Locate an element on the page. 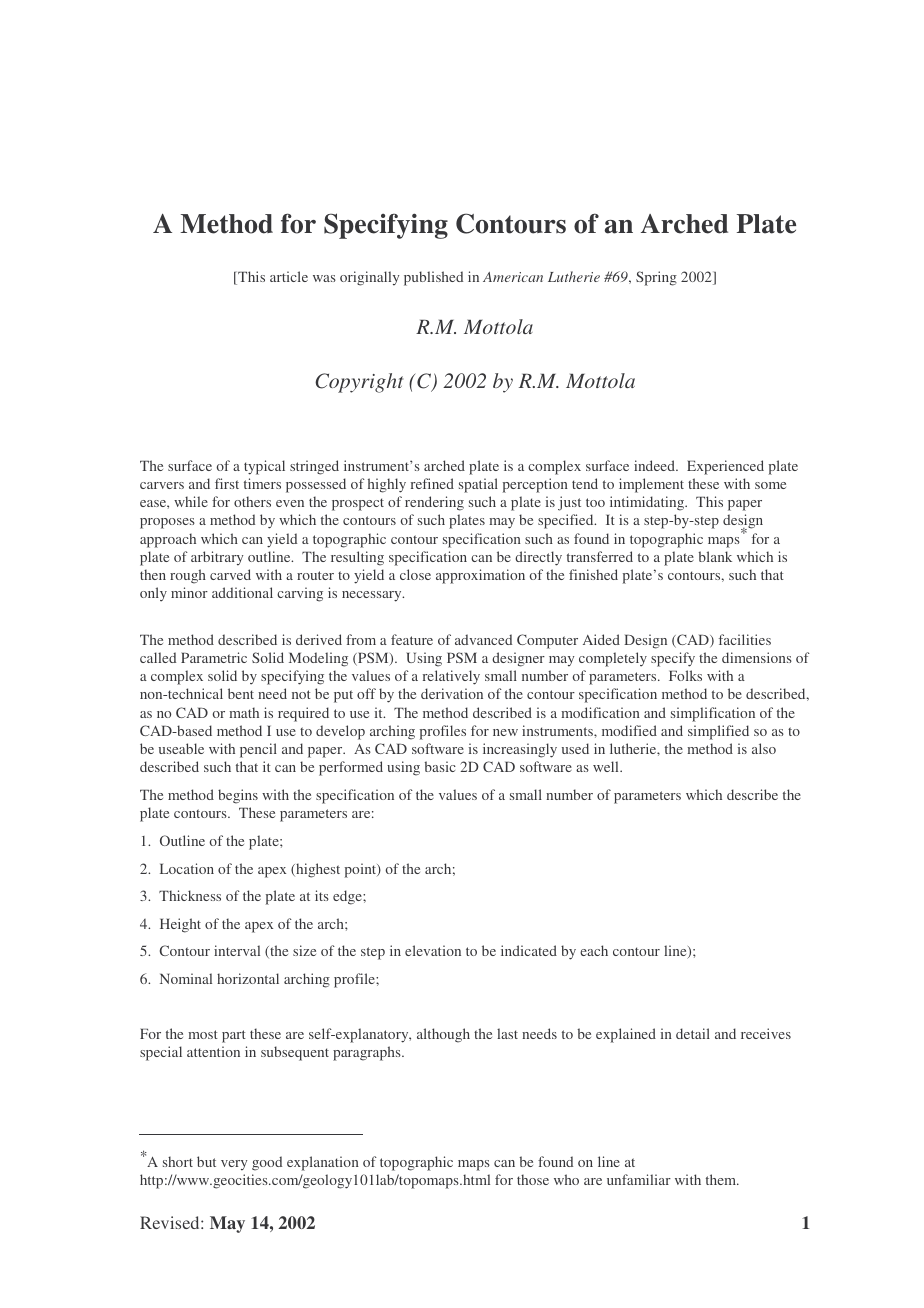 The image size is (924, 1308). Spring is located at coordinates (656, 278).
